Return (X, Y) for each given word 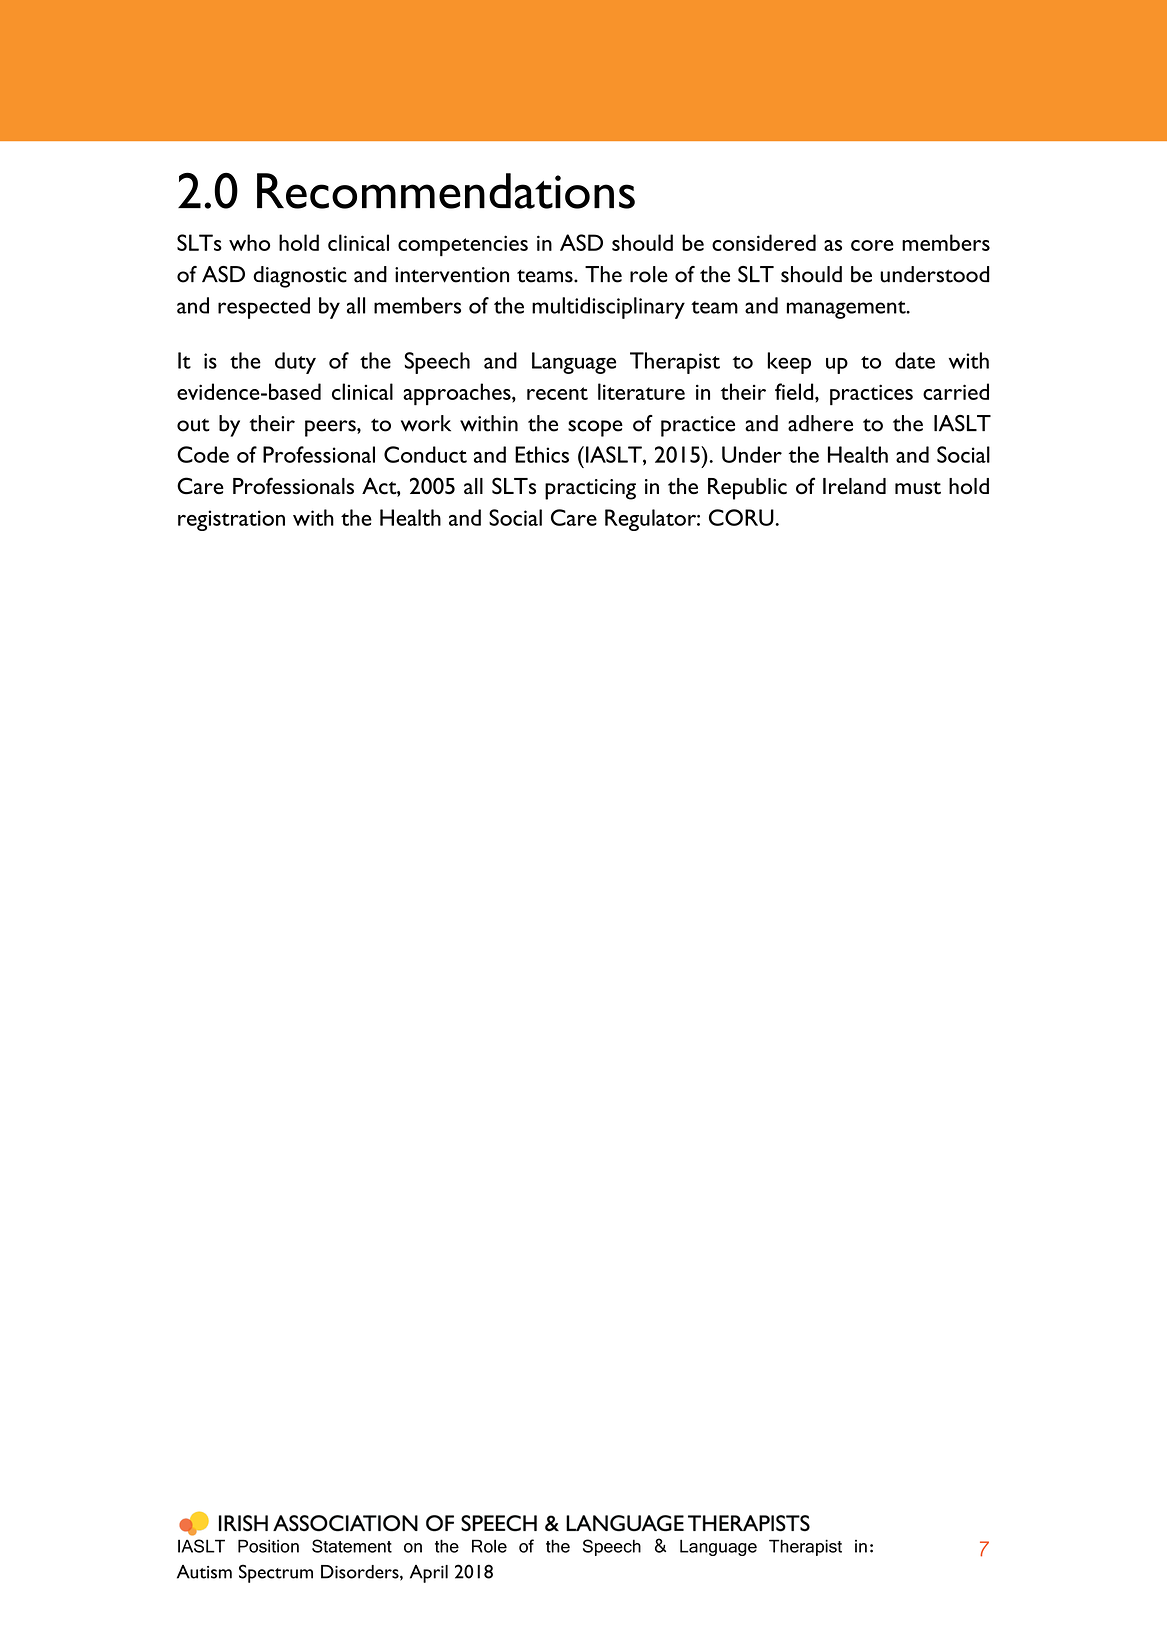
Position (268, 1546)
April (429, 1574)
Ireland (854, 486)
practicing (590, 489)
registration (231, 520)
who (249, 242)
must (918, 488)
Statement (352, 1546)
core (872, 245)
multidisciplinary (608, 308)
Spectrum (276, 1573)
